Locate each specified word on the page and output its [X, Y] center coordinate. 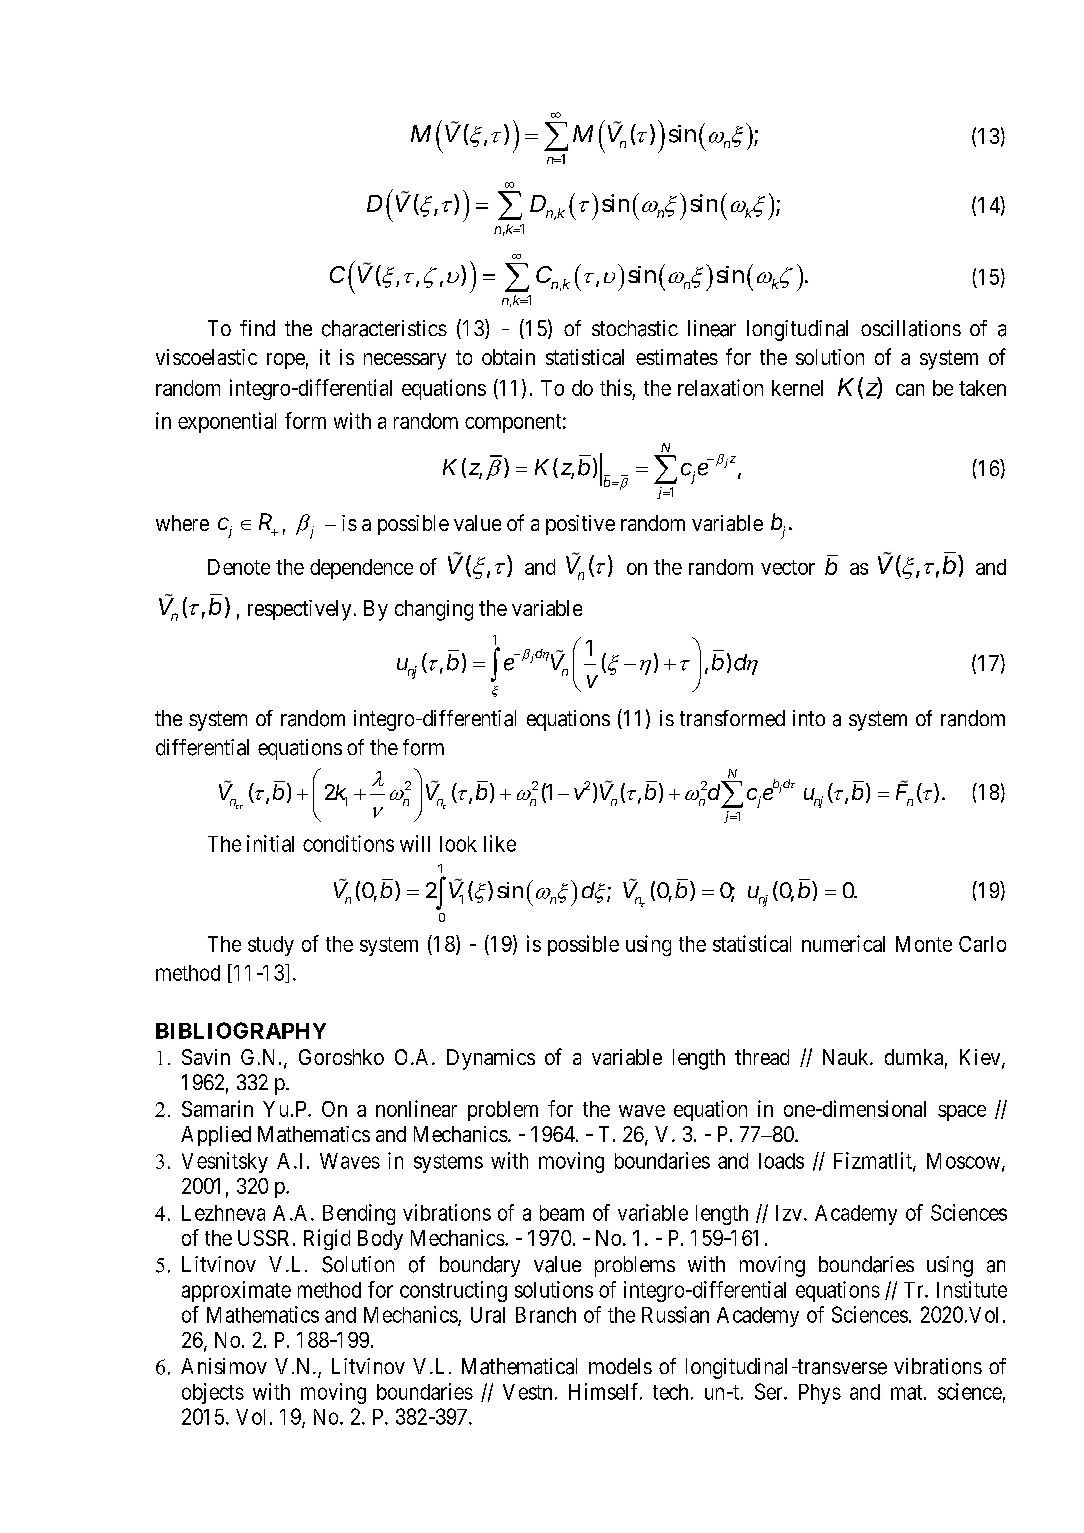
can [910, 390]
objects [213, 1393]
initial [270, 843]
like [500, 843]
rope [286, 361]
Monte [924, 944]
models [620, 1366]
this [616, 387]
